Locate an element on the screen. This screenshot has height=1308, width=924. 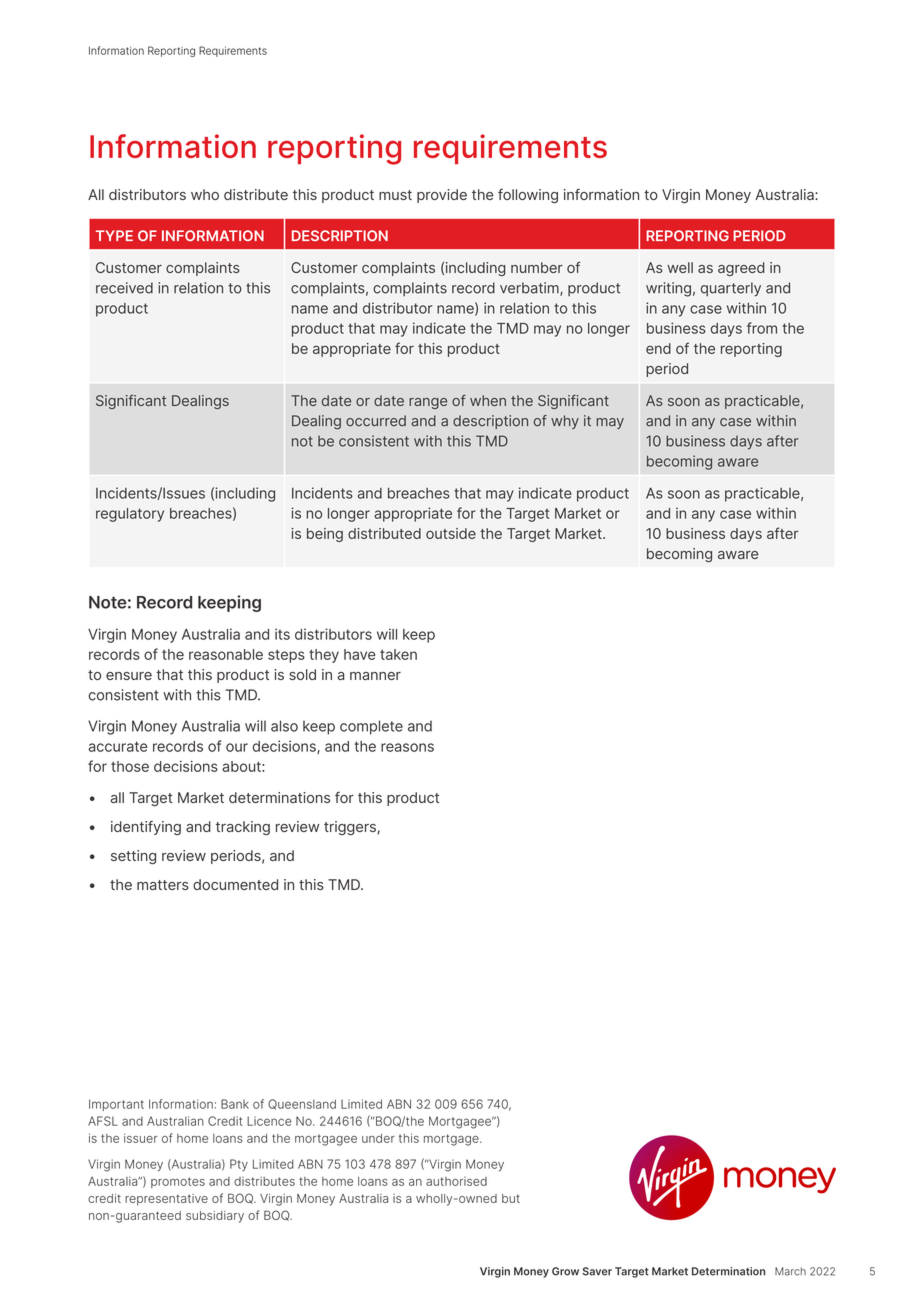
authorised is located at coordinates (456, 1181).
